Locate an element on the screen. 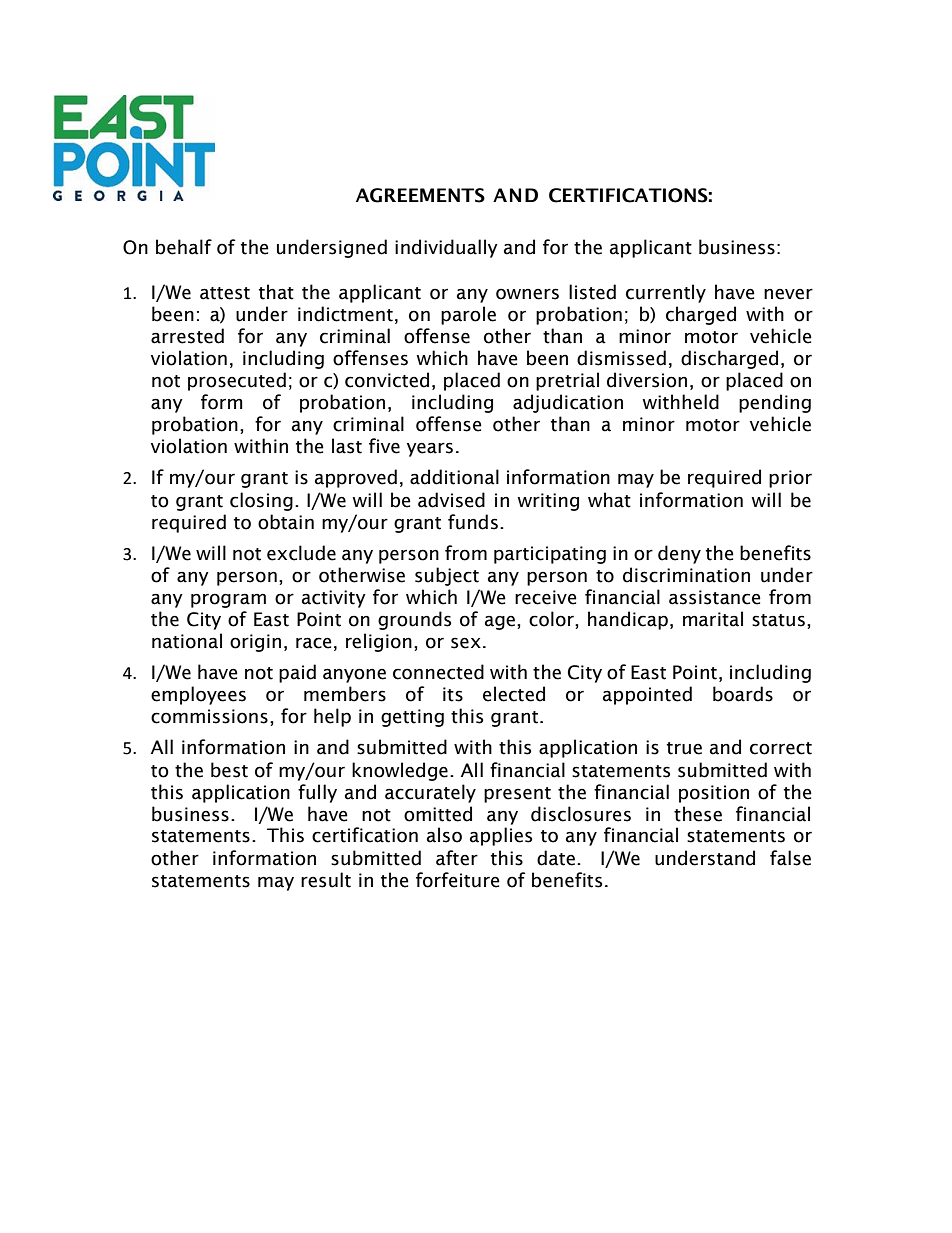 The height and width of the screenshot is (1233, 952). false is located at coordinates (790, 858).
